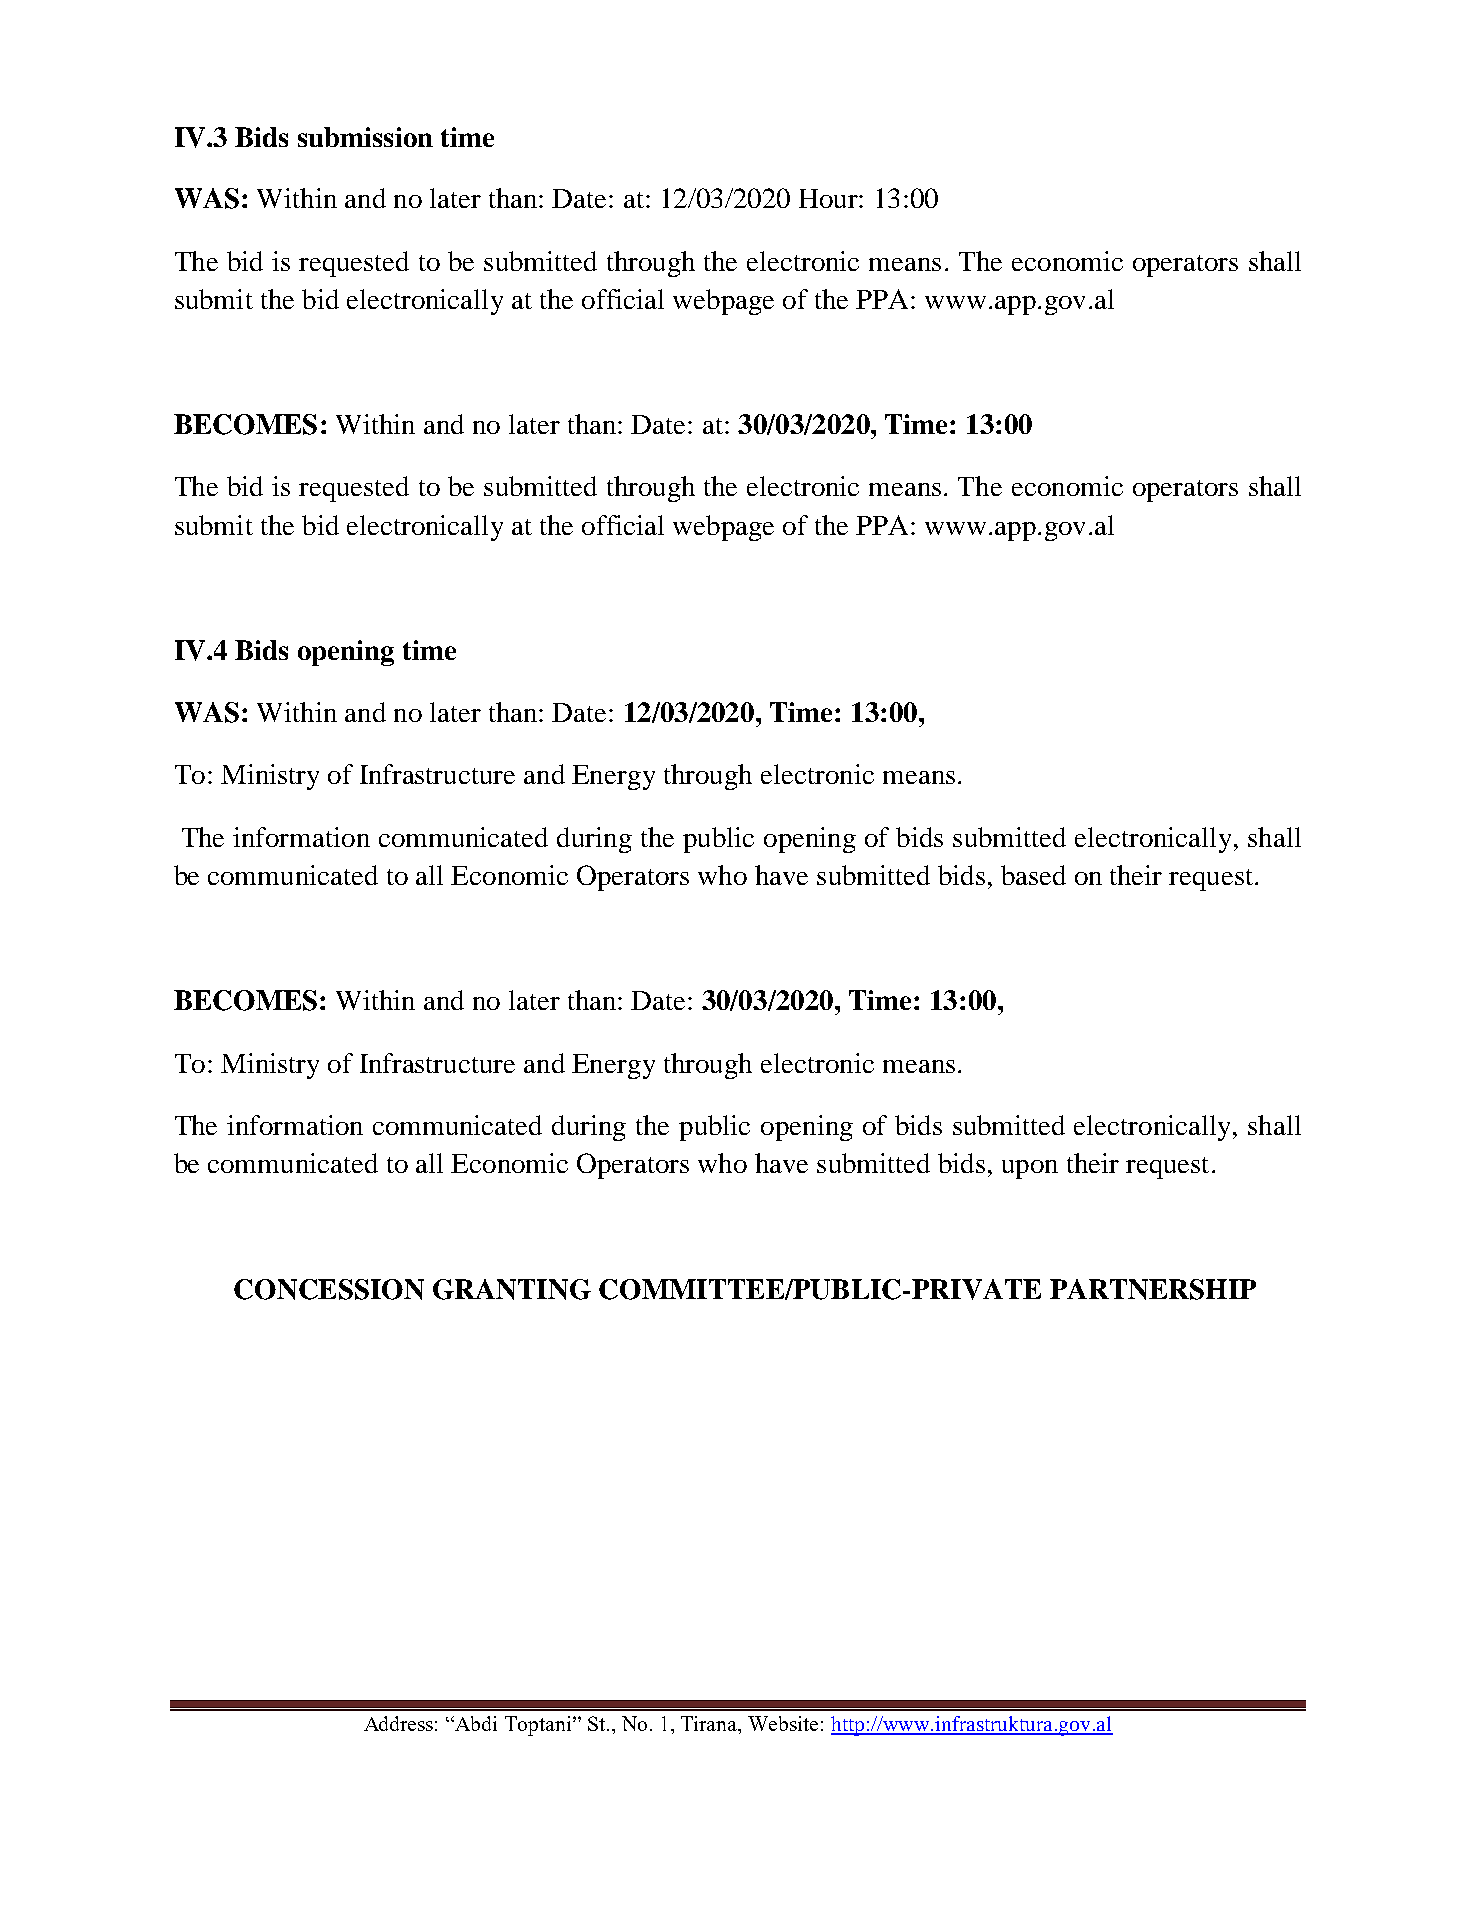 The height and width of the document is (1911, 1476). I want to click on PARTNERSHIP, so click(1153, 1289).
